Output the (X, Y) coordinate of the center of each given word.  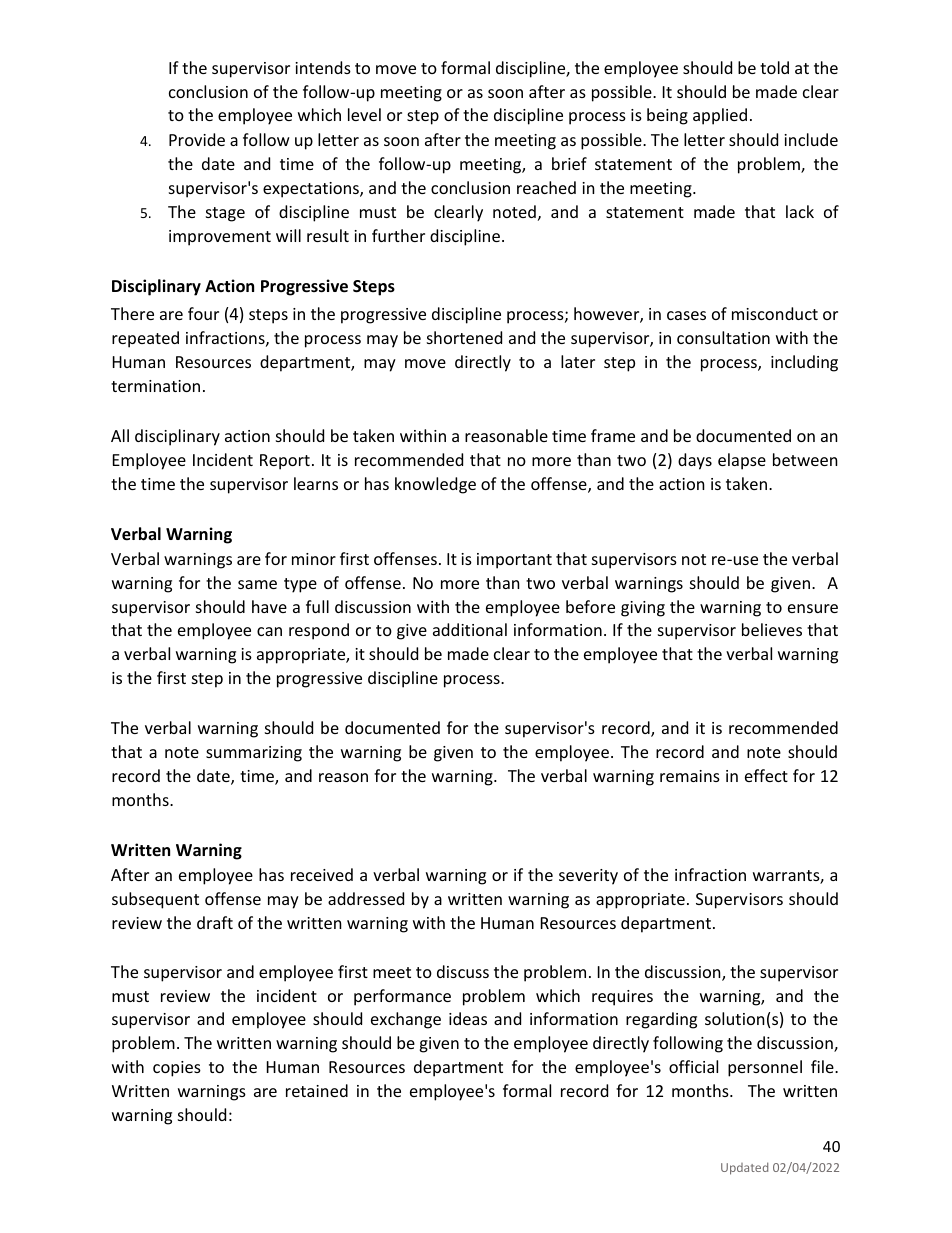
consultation (723, 337)
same (257, 584)
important (514, 561)
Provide (197, 139)
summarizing (254, 754)
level (364, 114)
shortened (464, 337)
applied (720, 116)
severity (588, 877)
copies (177, 1069)
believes (772, 629)
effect (766, 775)
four (203, 313)
